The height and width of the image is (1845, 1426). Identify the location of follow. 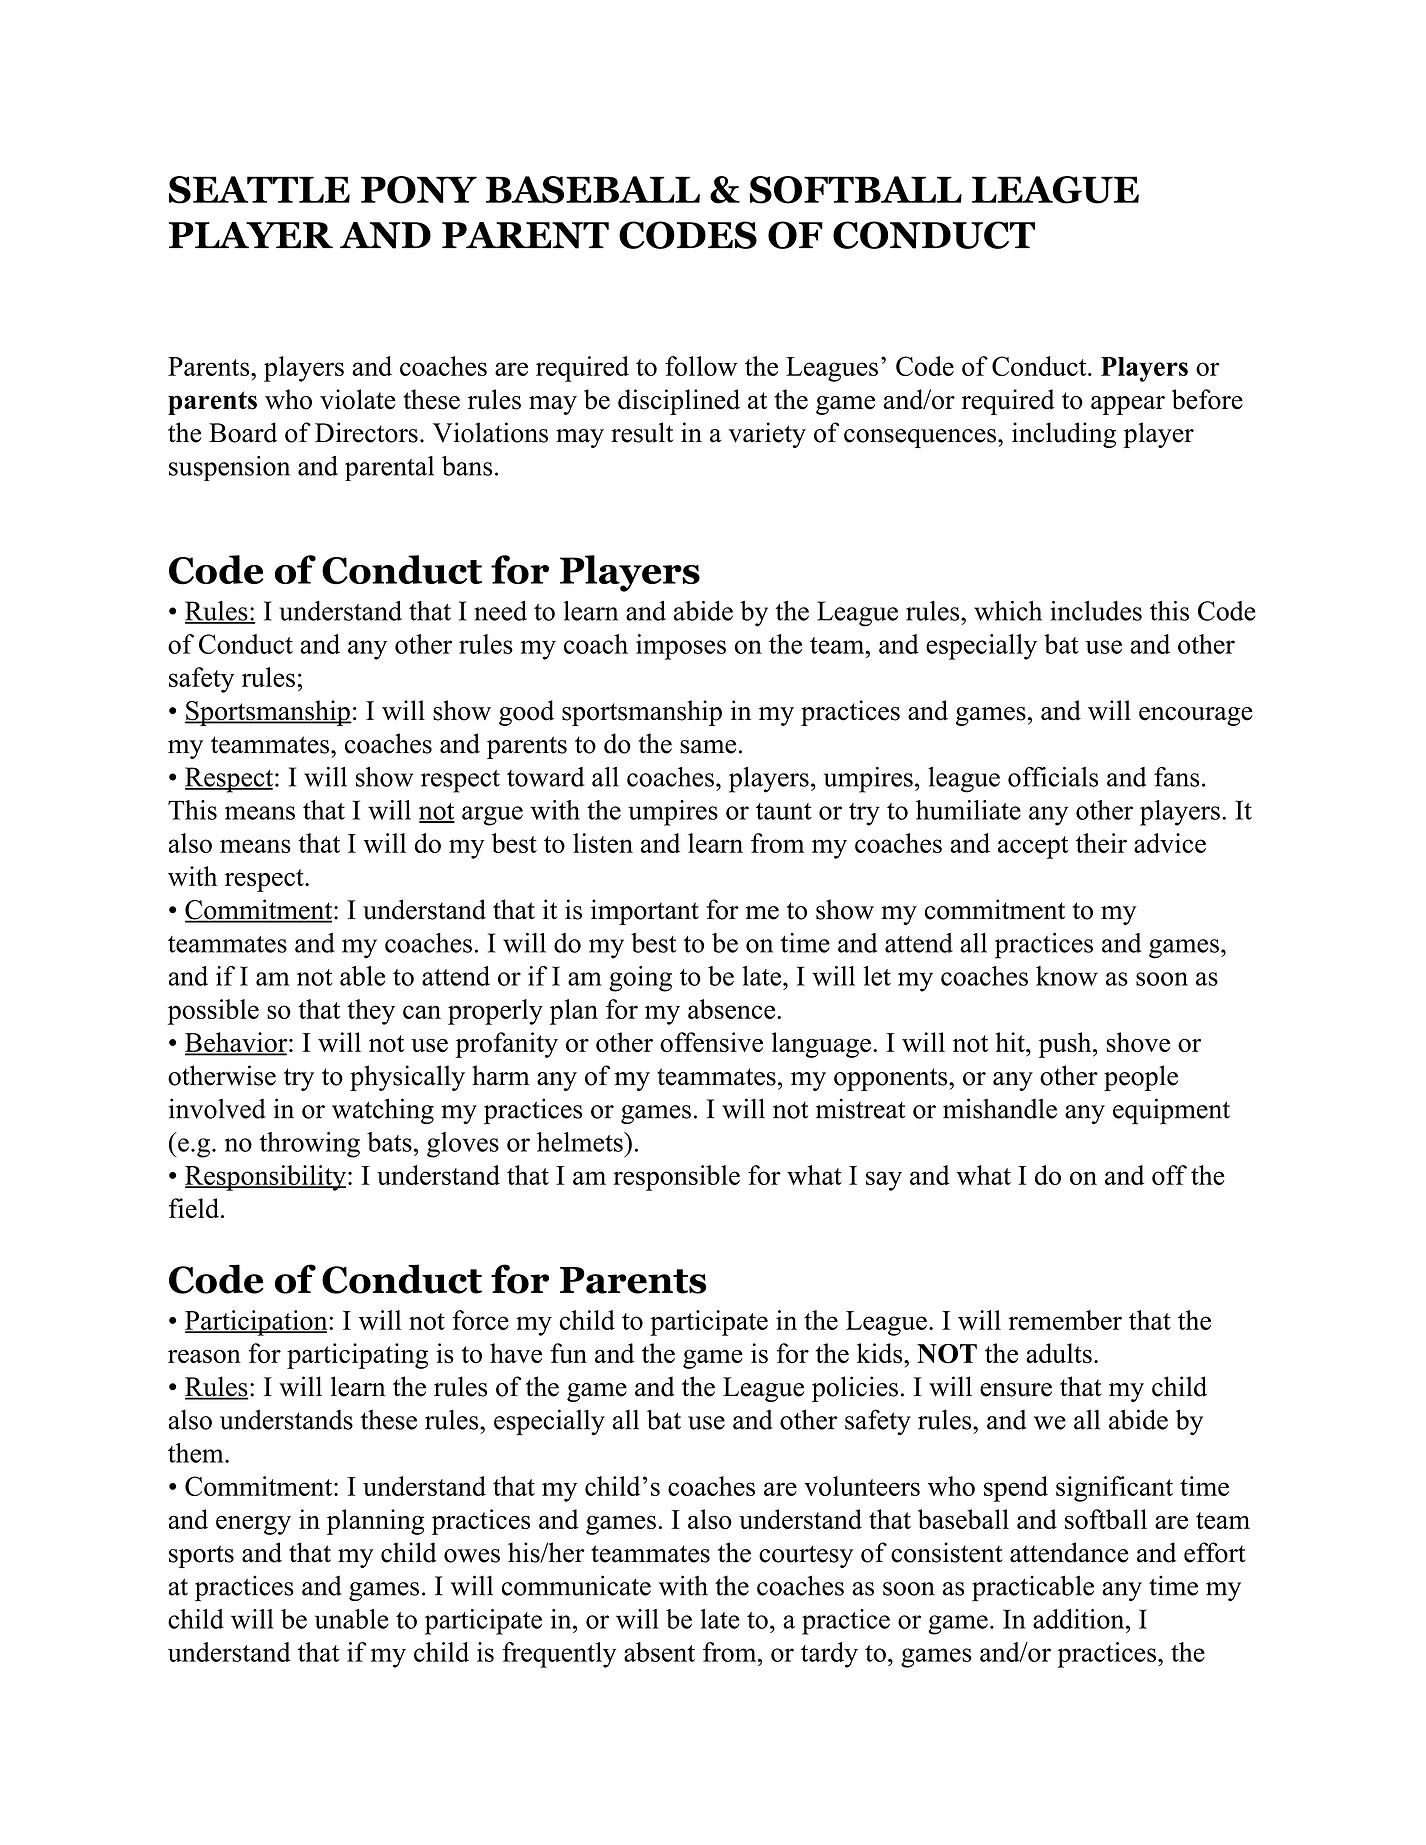
(701, 366).
